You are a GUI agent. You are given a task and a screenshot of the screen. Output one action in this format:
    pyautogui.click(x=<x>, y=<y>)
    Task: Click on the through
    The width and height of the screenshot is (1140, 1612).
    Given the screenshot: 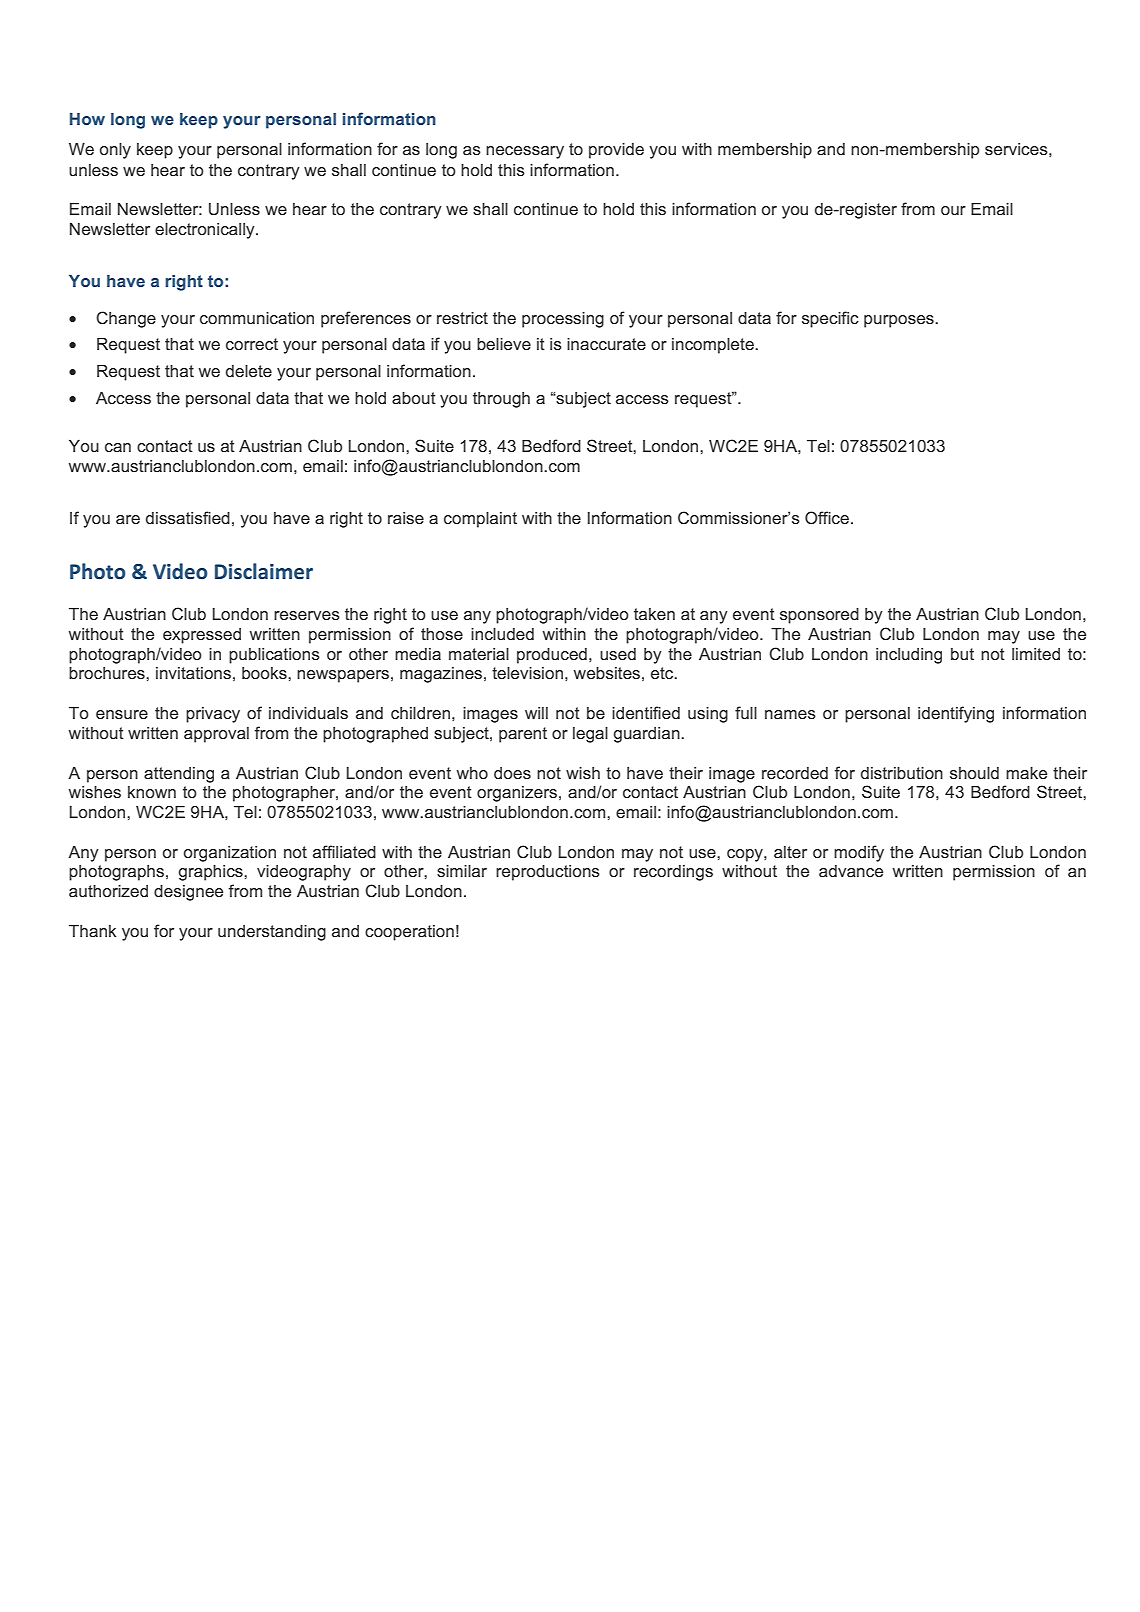 What is the action you would take?
    pyautogui.click(x=501, y=400)
